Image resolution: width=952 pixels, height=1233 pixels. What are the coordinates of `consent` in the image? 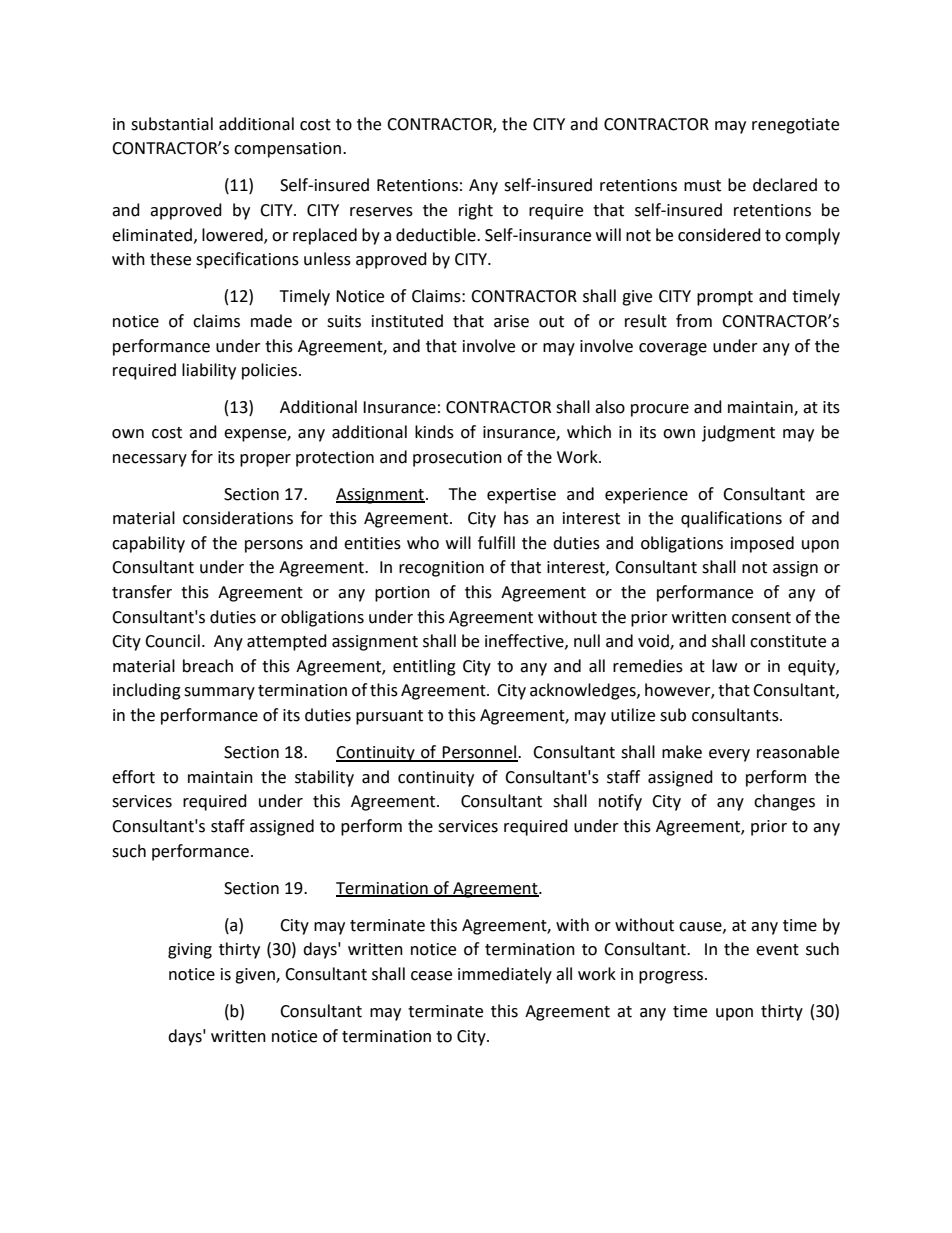 It's located at (761, 618).
